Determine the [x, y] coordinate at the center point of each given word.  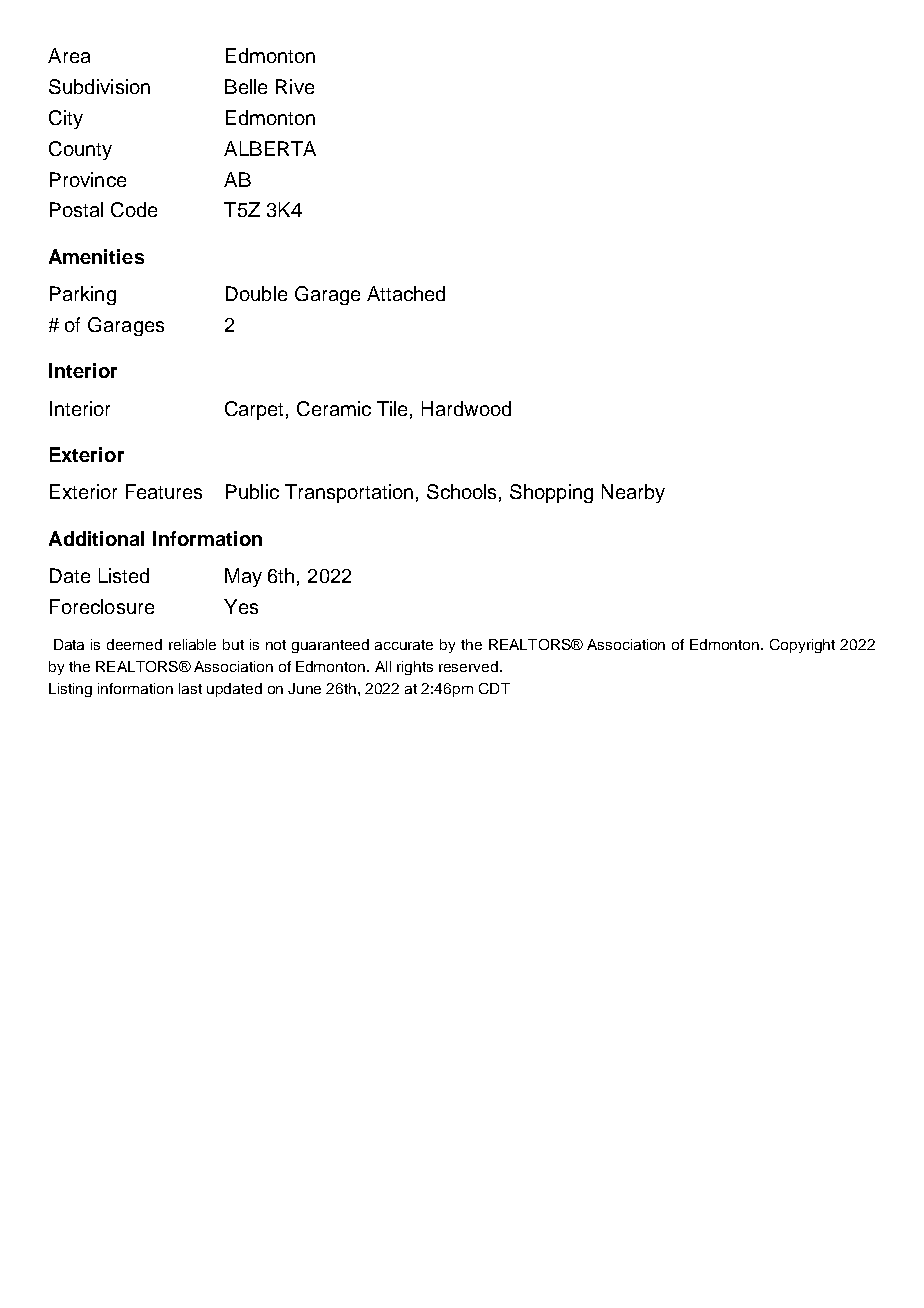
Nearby [633, 493]
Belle [246, 86]
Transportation [349, 493]
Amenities [96, 256]
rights [415, 668]
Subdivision [99, 86]
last [190, 688]
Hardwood [466, 408]
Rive [295, 86]
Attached [406, 293]
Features [164, 491]
